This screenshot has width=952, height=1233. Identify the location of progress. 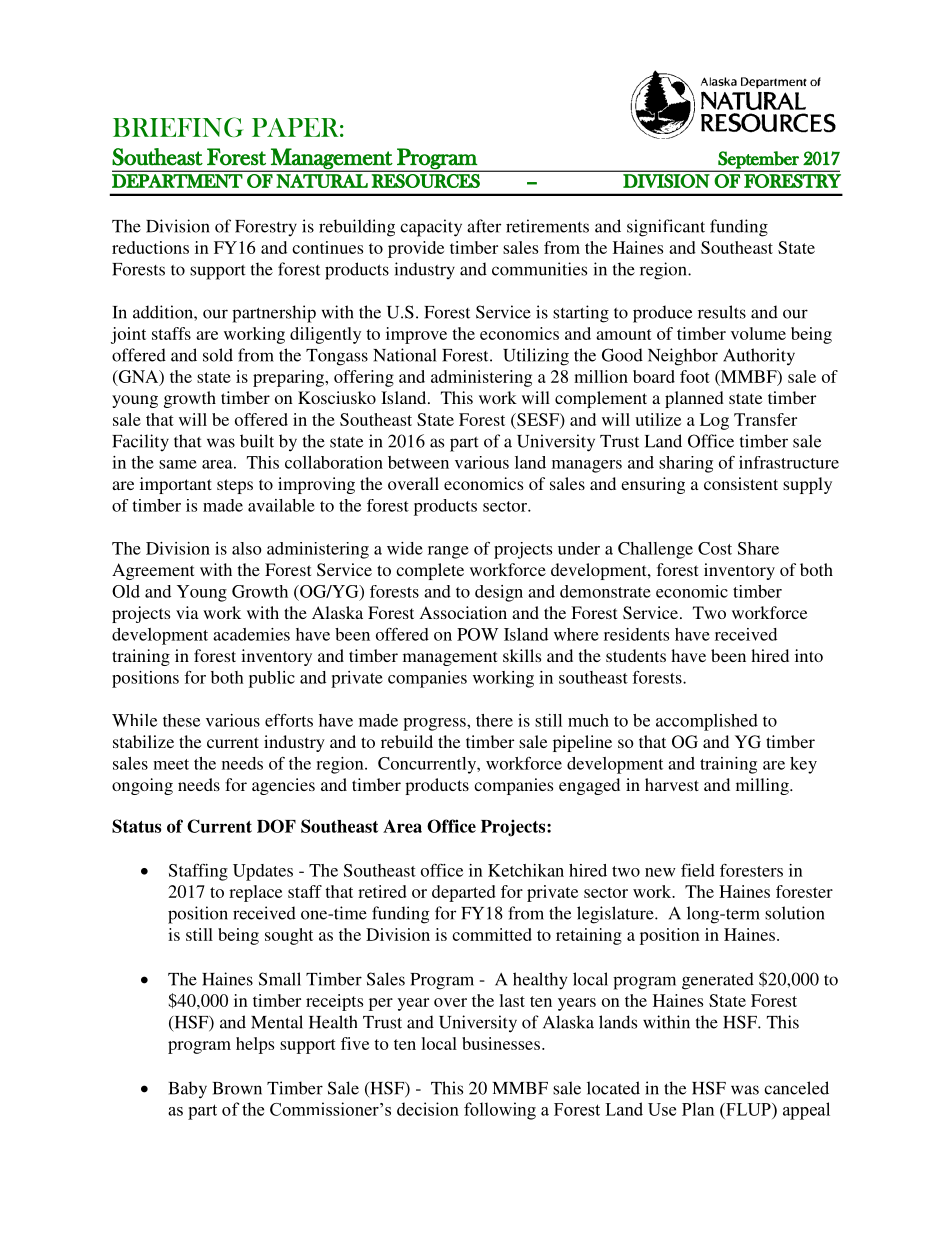
(435, 724).
